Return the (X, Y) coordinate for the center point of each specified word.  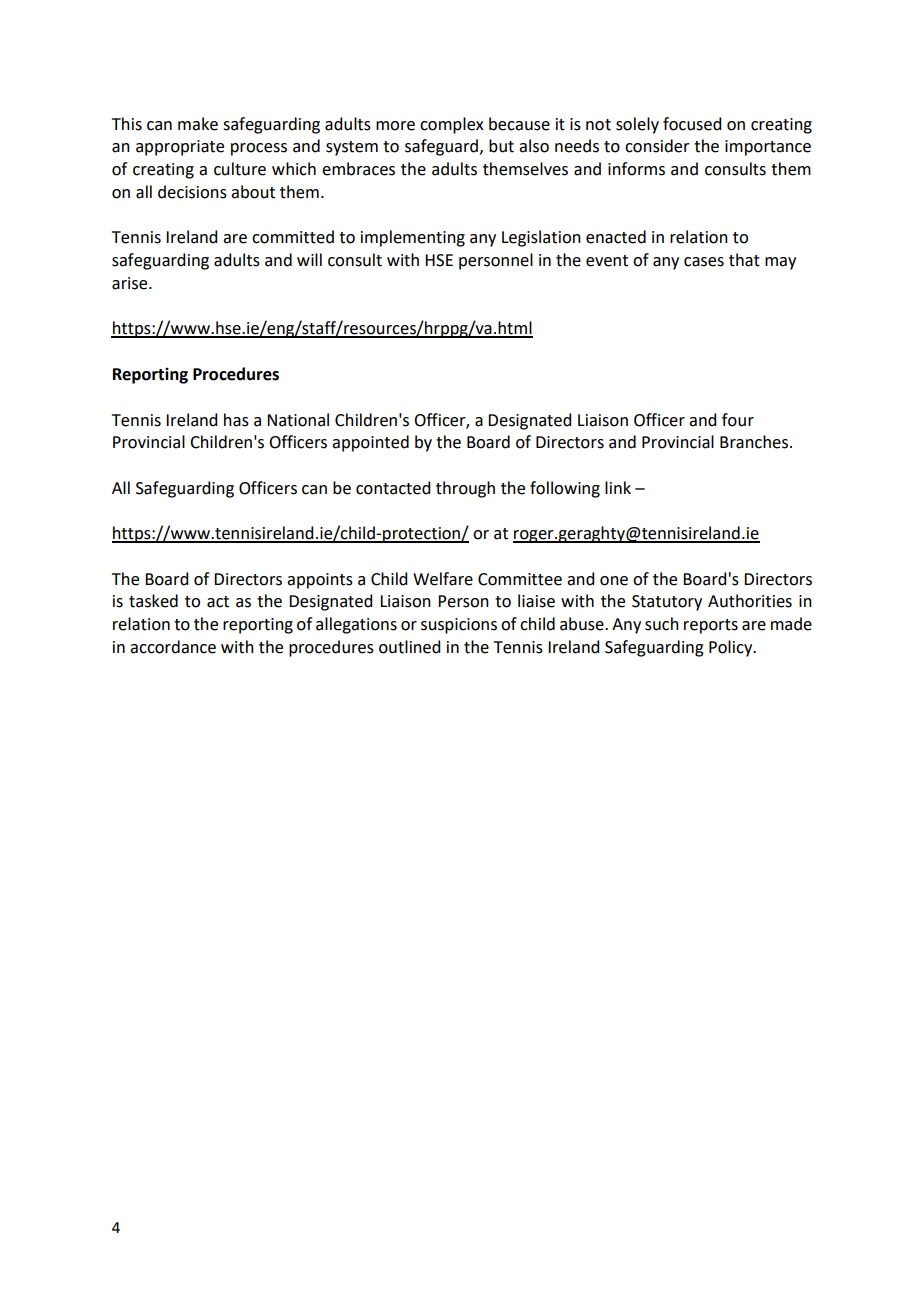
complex (452, 125)
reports (711, 626)
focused (692, 124)
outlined (409, 647)
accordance (173, 647)
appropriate (180, 148)
